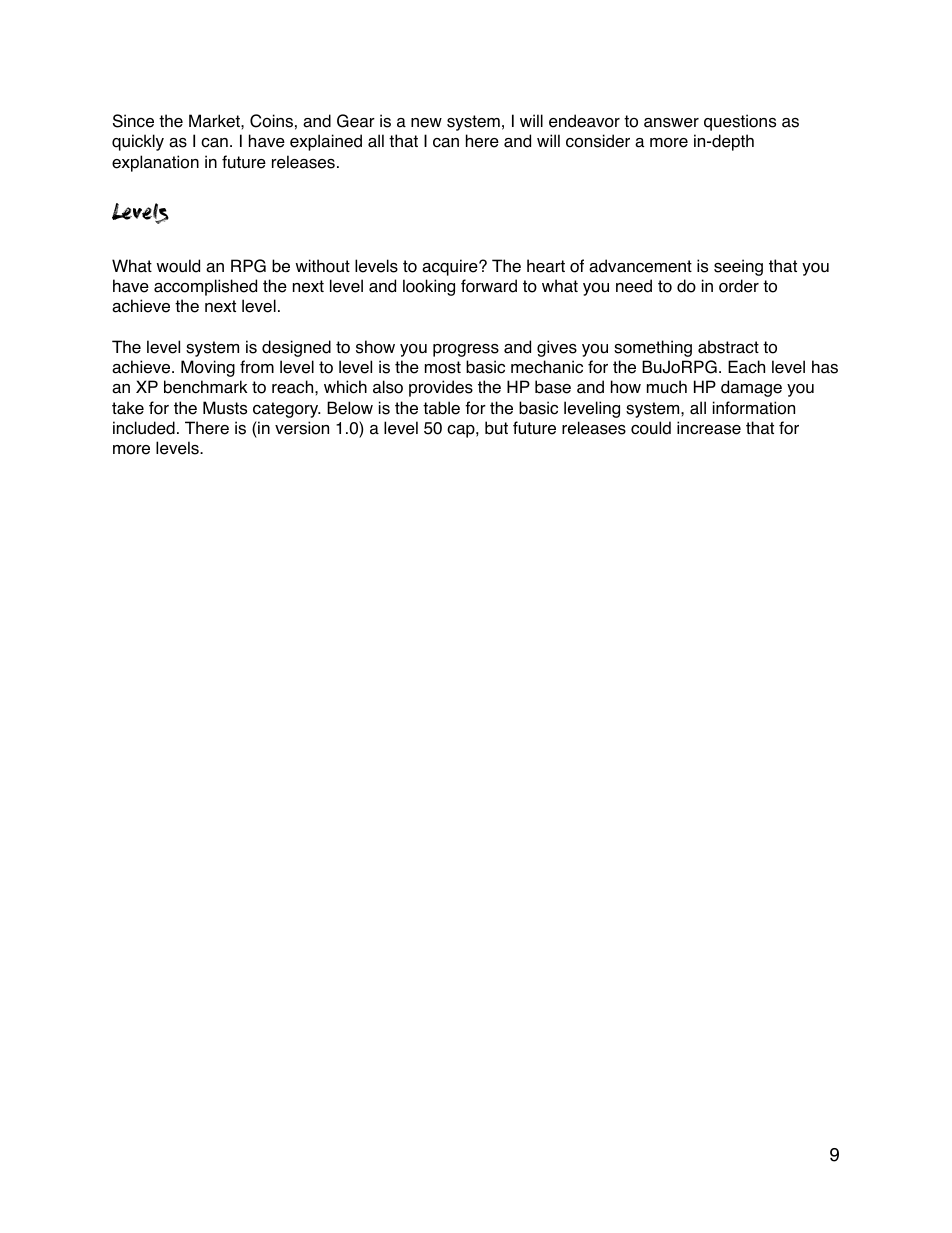 The image size is (952, 1233). I want to click on new, so click(426, 123).
